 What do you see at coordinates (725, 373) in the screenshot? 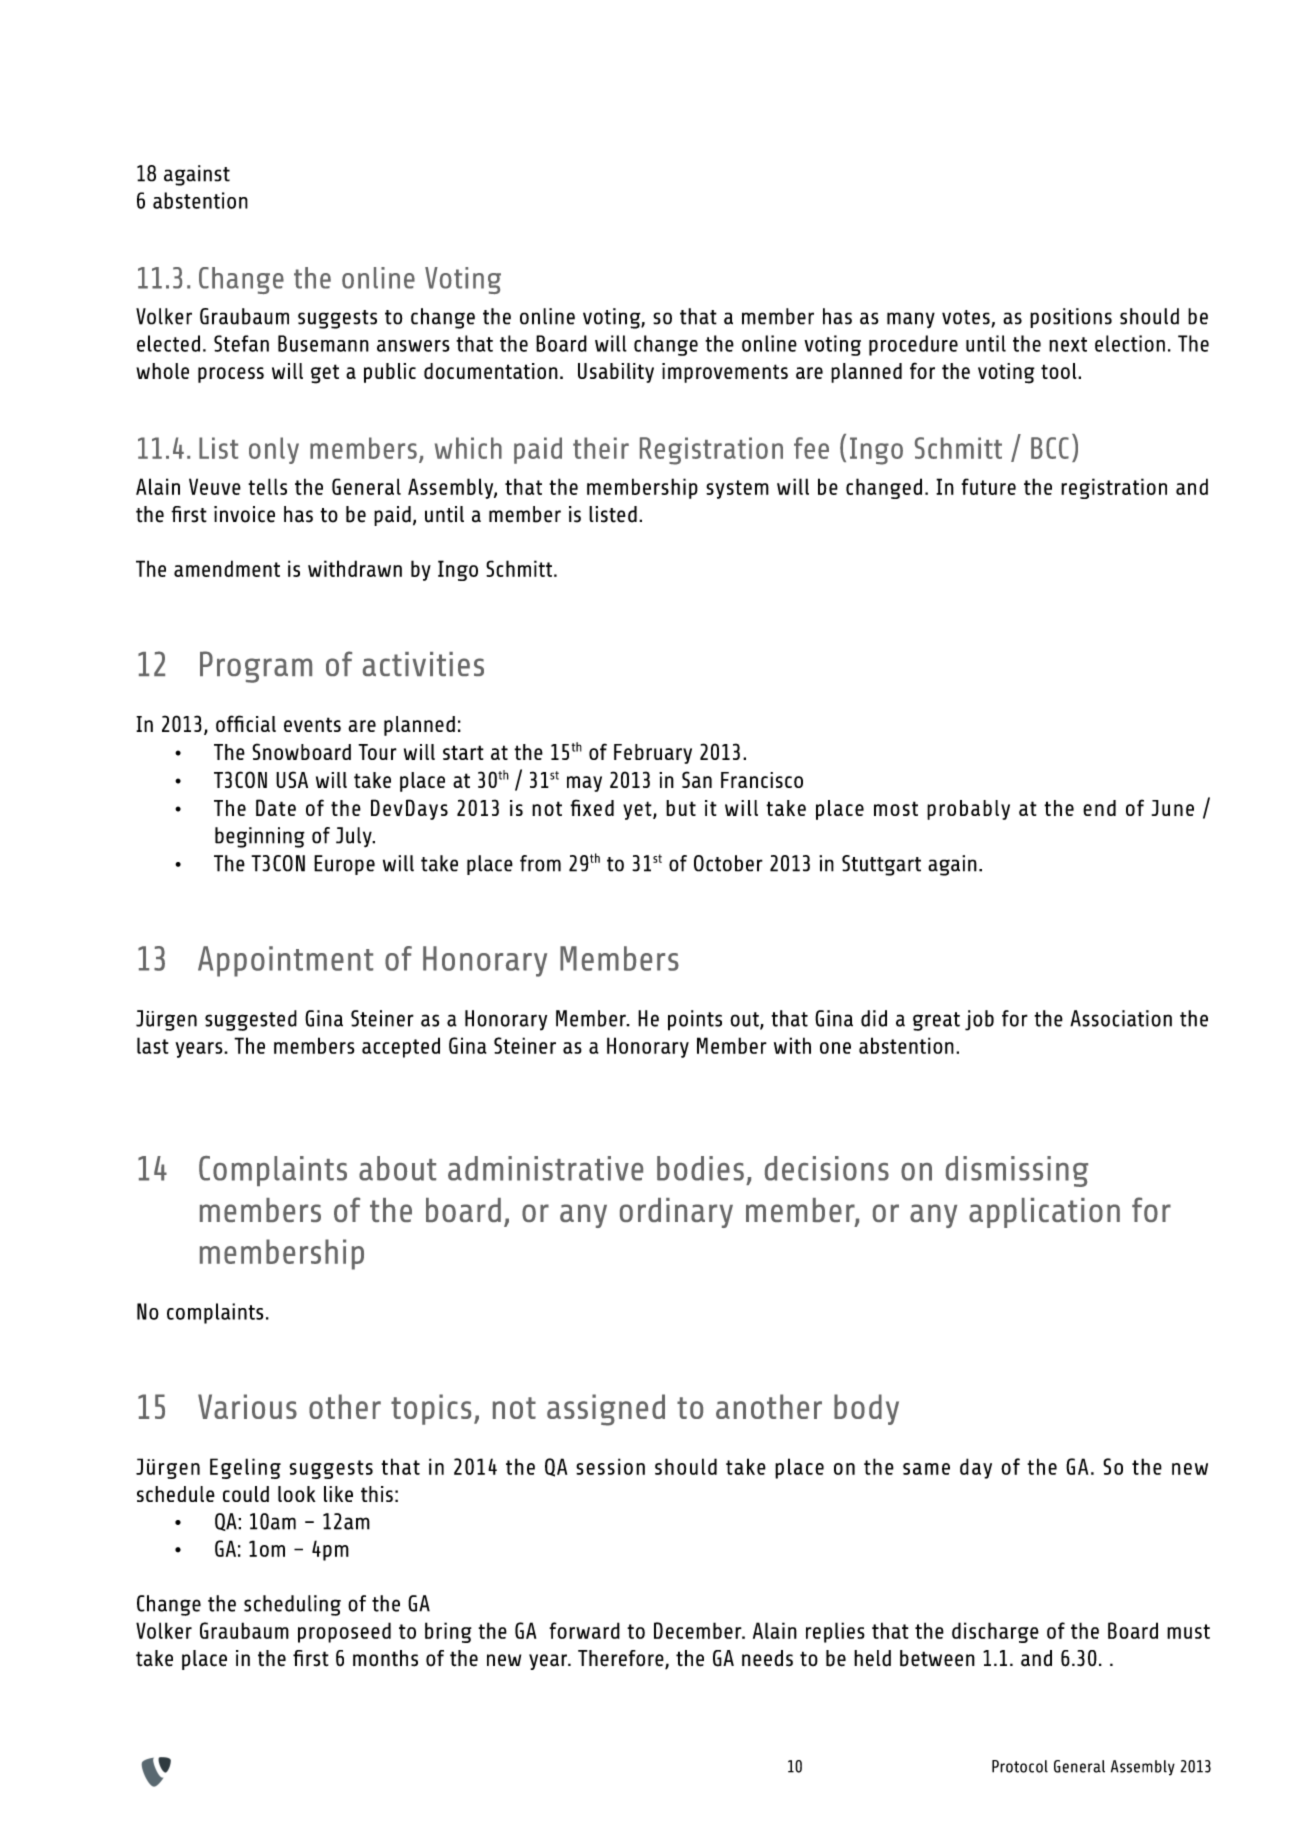
I see `improvements` at bounding box center [725, 373].
